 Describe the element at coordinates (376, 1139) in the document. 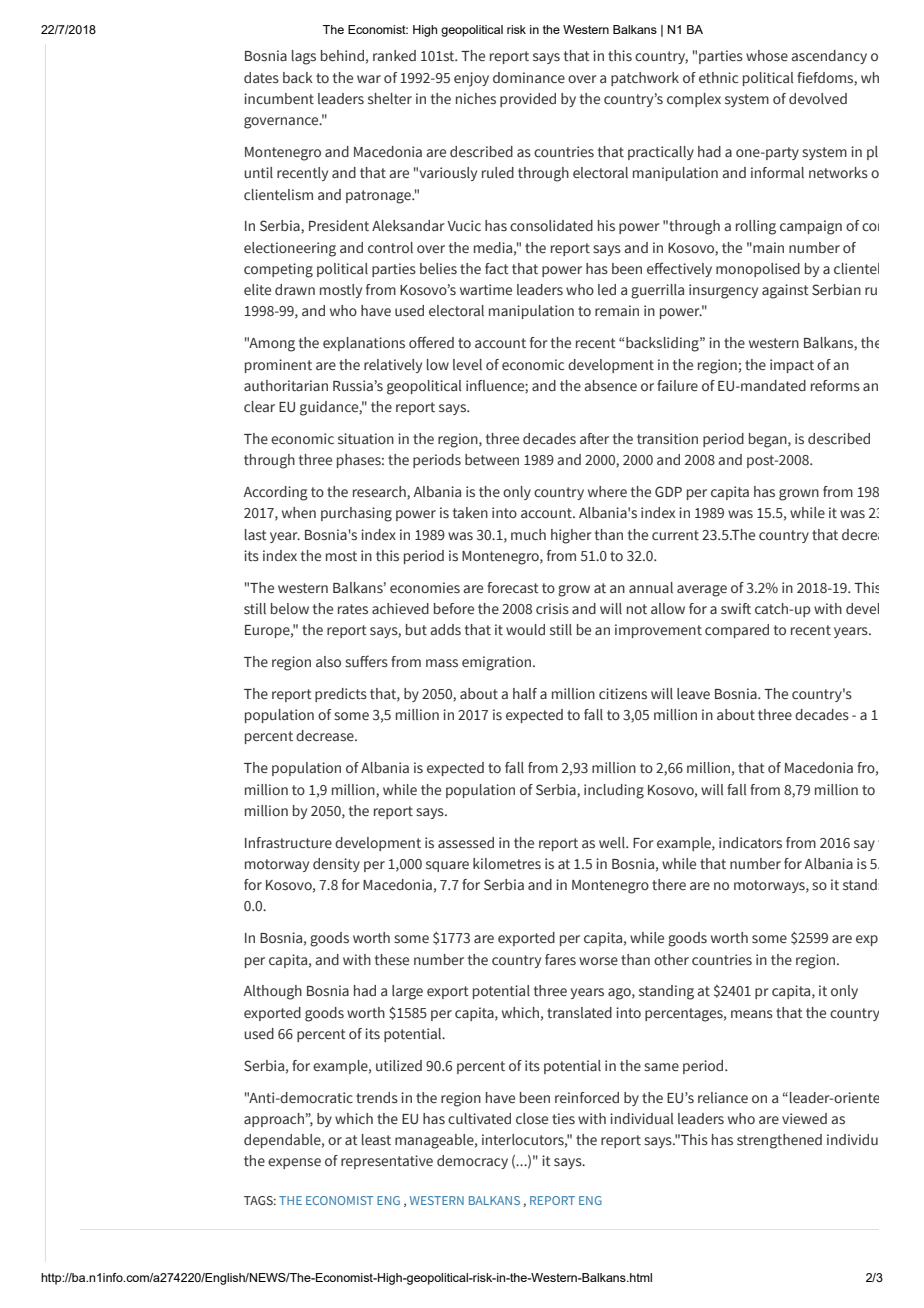

I see `least` at that location.
